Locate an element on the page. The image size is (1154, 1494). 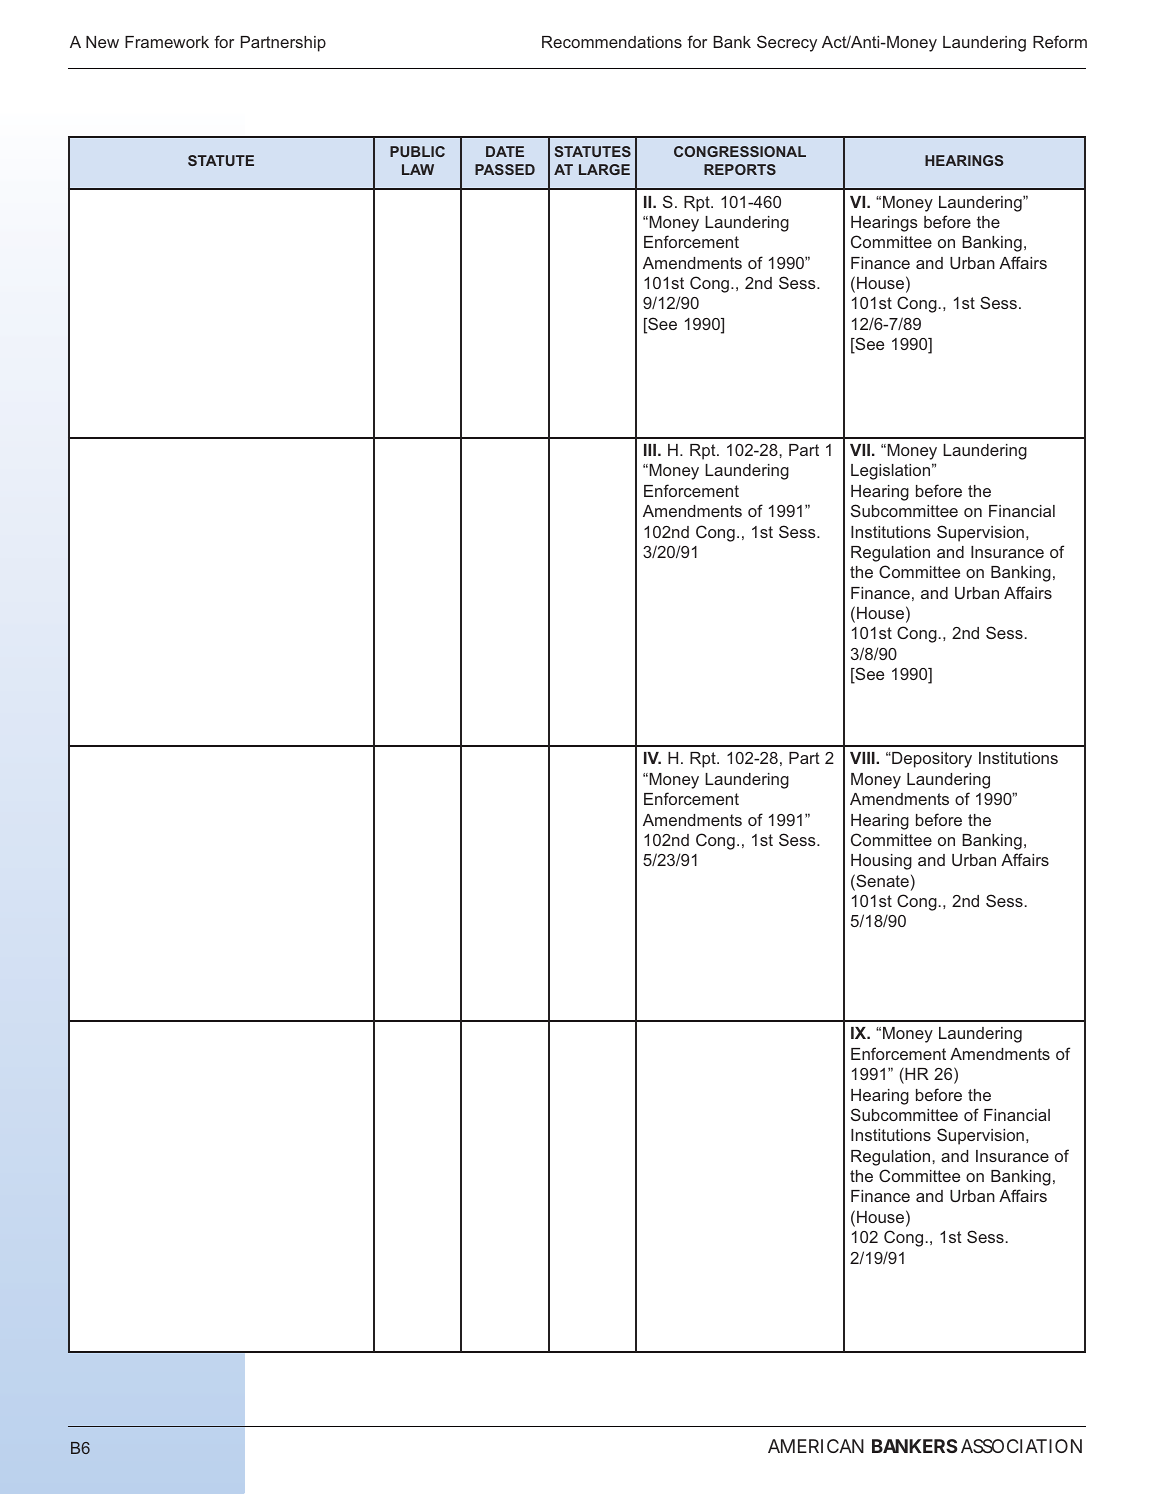
LAW is located at coordinates (418, 169).
